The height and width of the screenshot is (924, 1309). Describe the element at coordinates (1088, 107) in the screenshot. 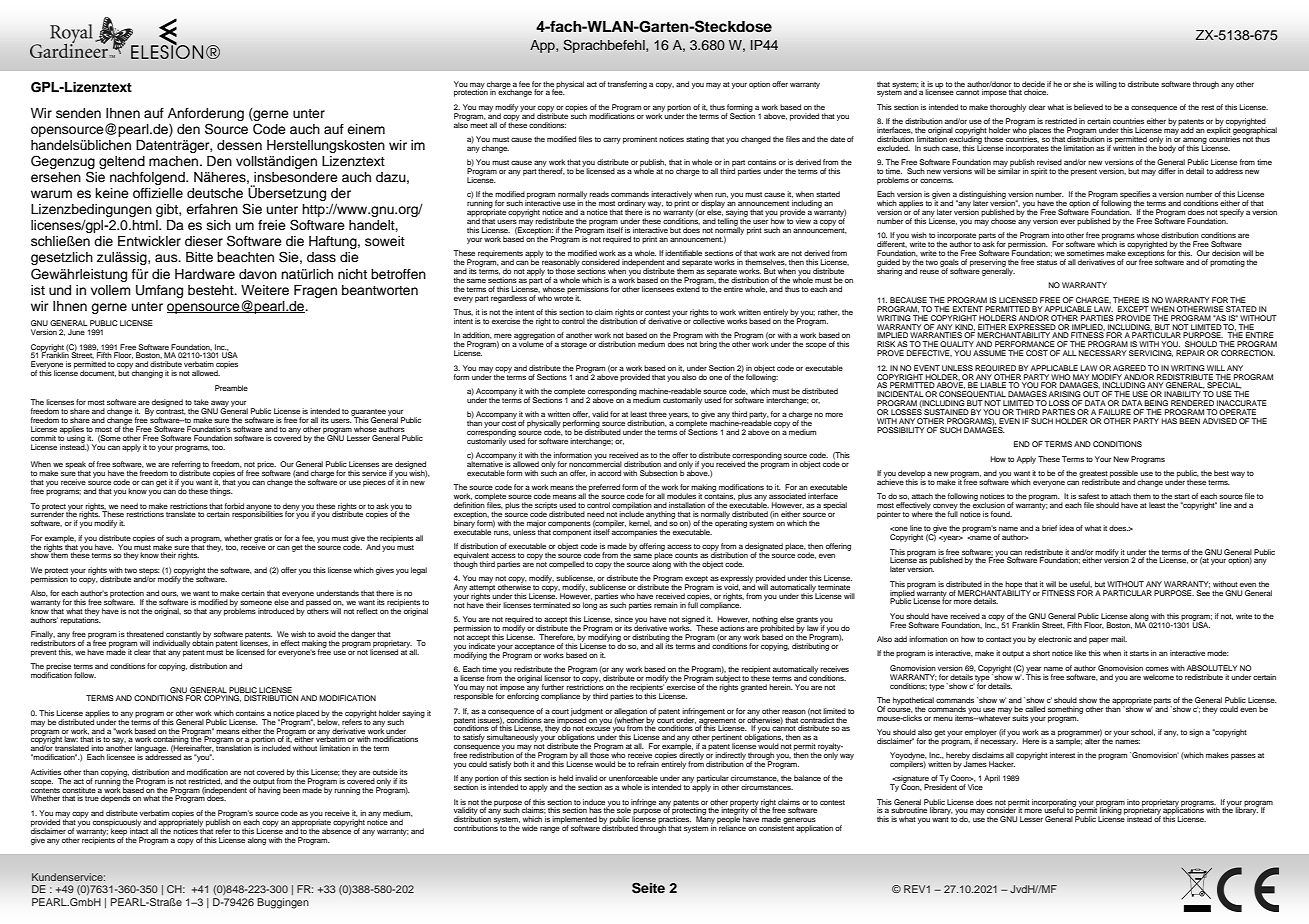

I see `believed` at that location.
